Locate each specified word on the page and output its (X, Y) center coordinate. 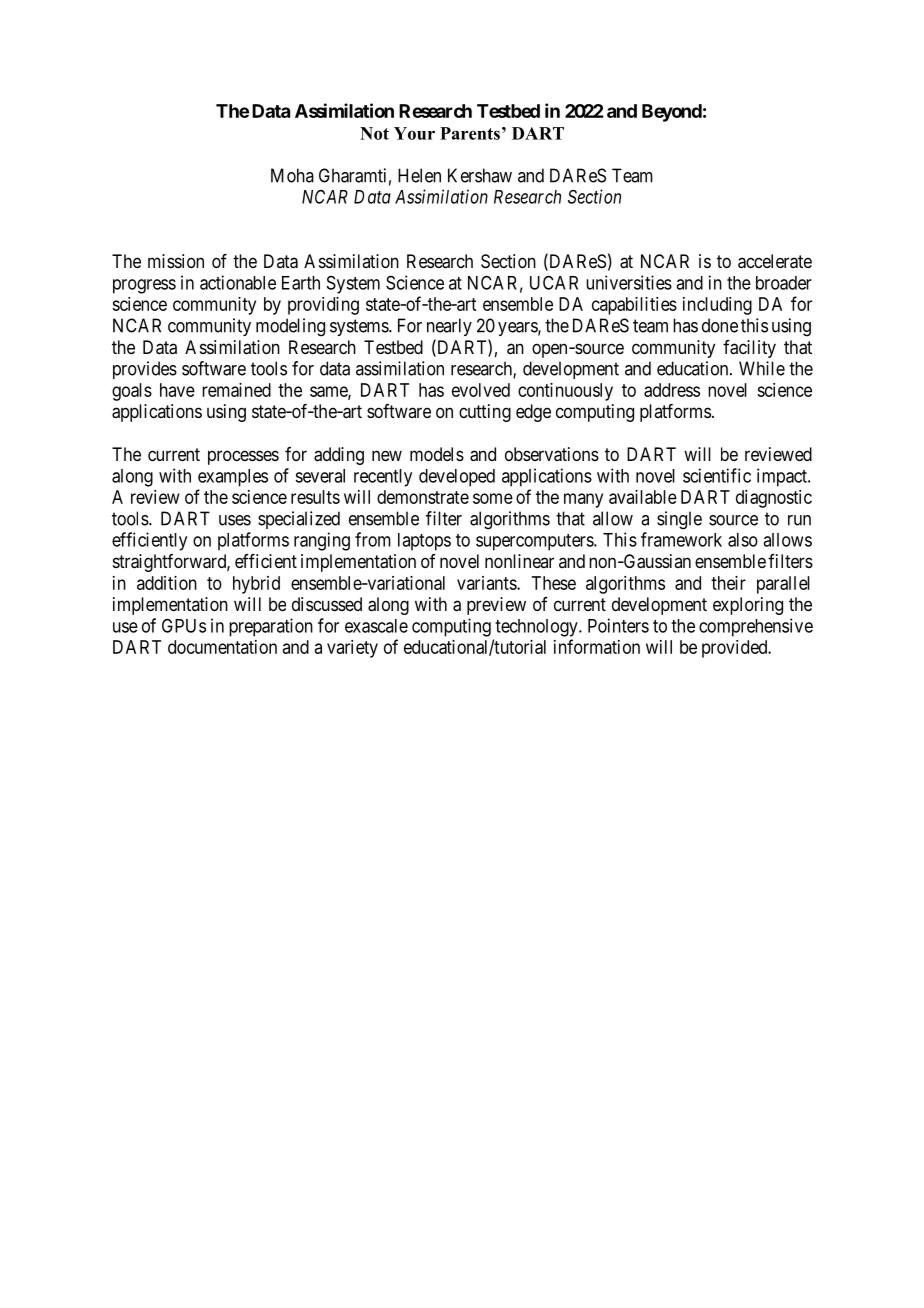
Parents (470, 133)
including (717, 306)
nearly (449, 327)
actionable (238, 282)
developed (457, 478)
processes (243, 457)
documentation (222, 647)
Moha (292, 175)
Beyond (672, 113)
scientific (717, 475)
